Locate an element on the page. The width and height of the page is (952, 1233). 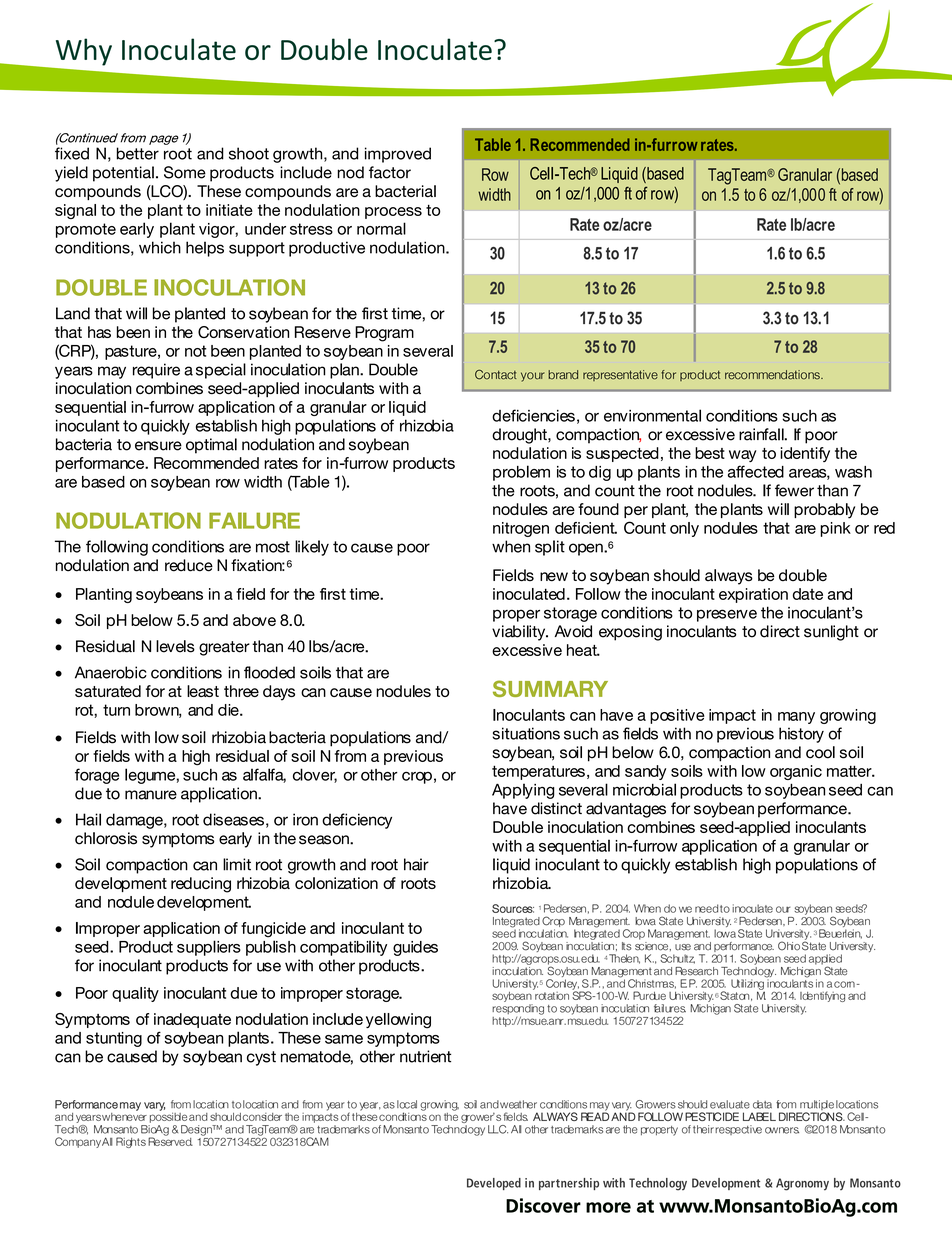
expiration is located at coordinates (753, 595).
